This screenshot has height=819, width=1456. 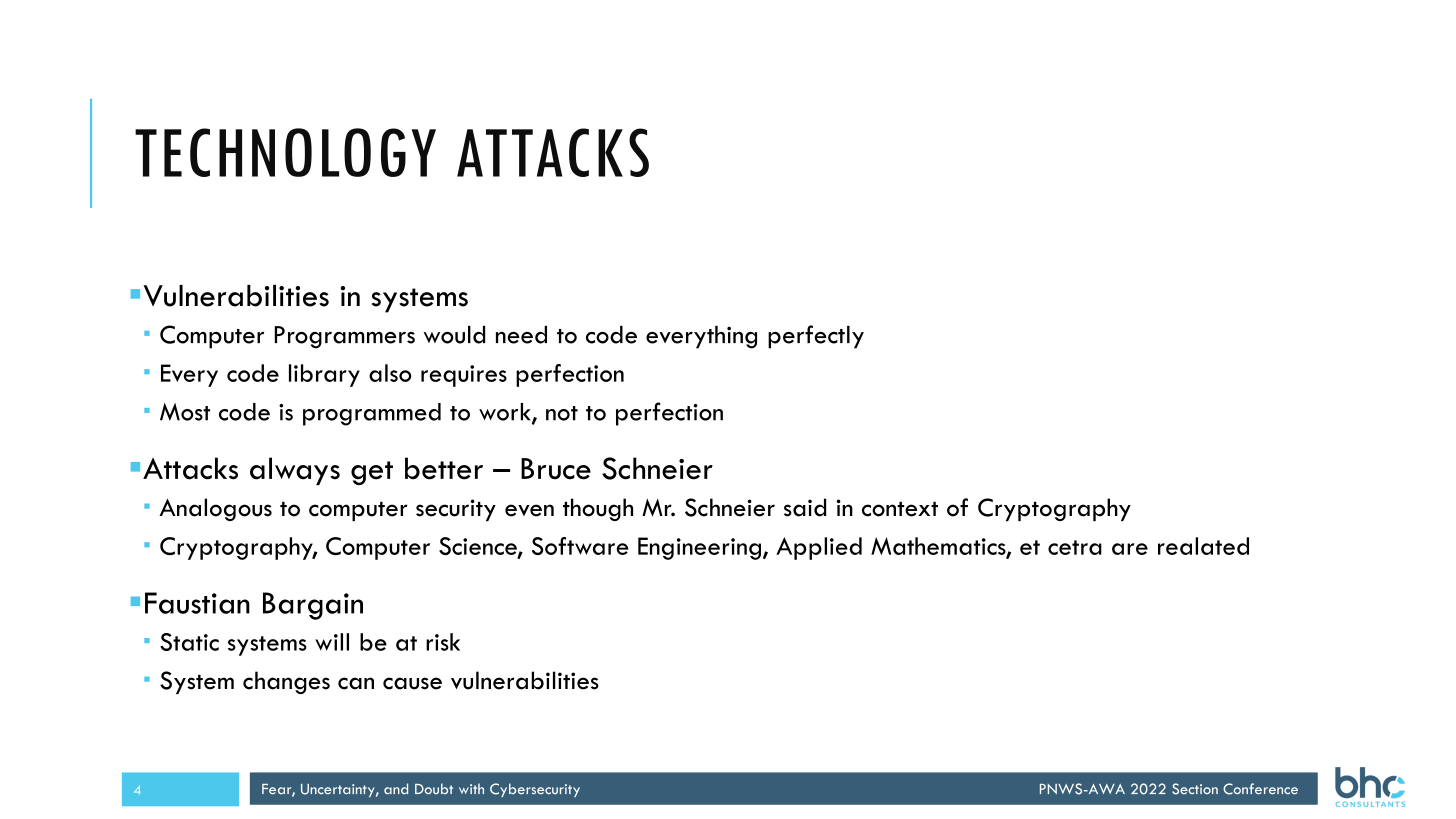 What do you see at coordinates (900, 509) in the screenshot?
I see `context` at bounding box center [900, 509].
